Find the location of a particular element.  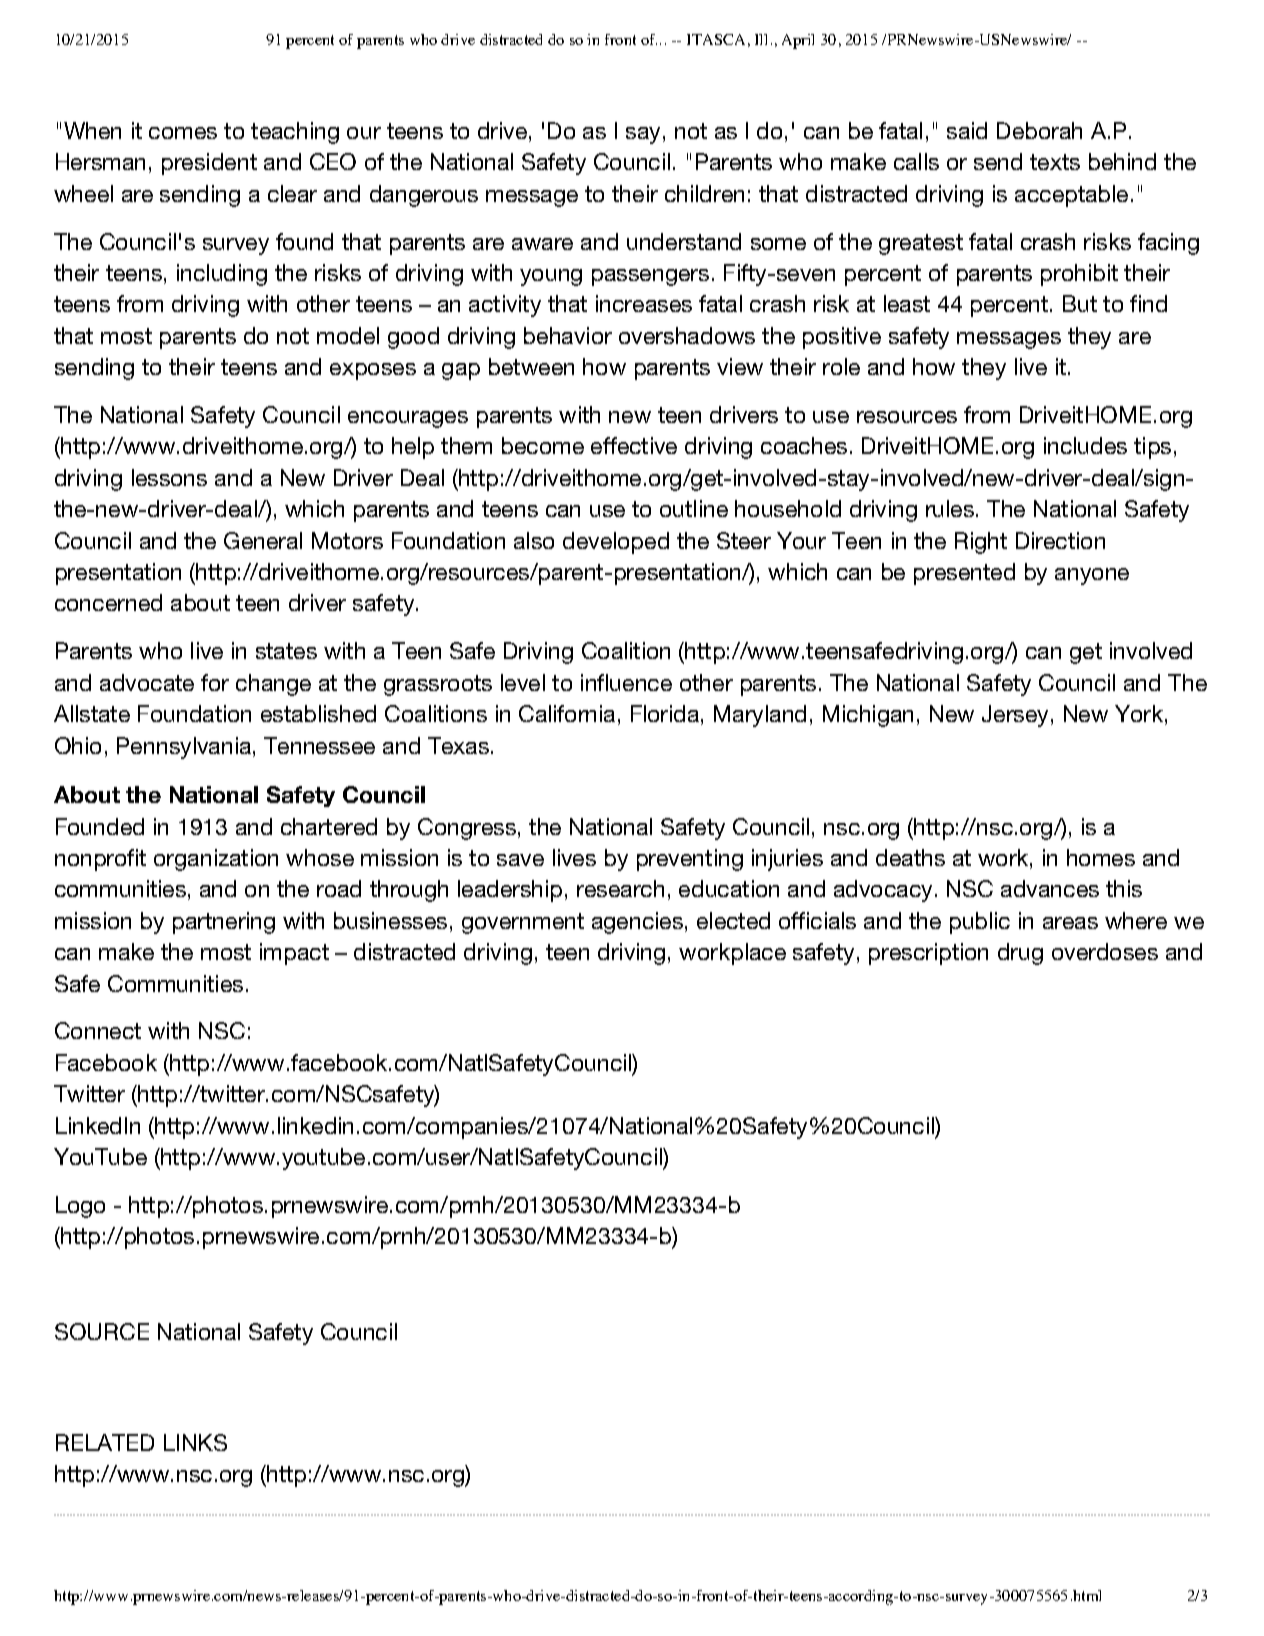

comes is located at coordinates (183, 133).
